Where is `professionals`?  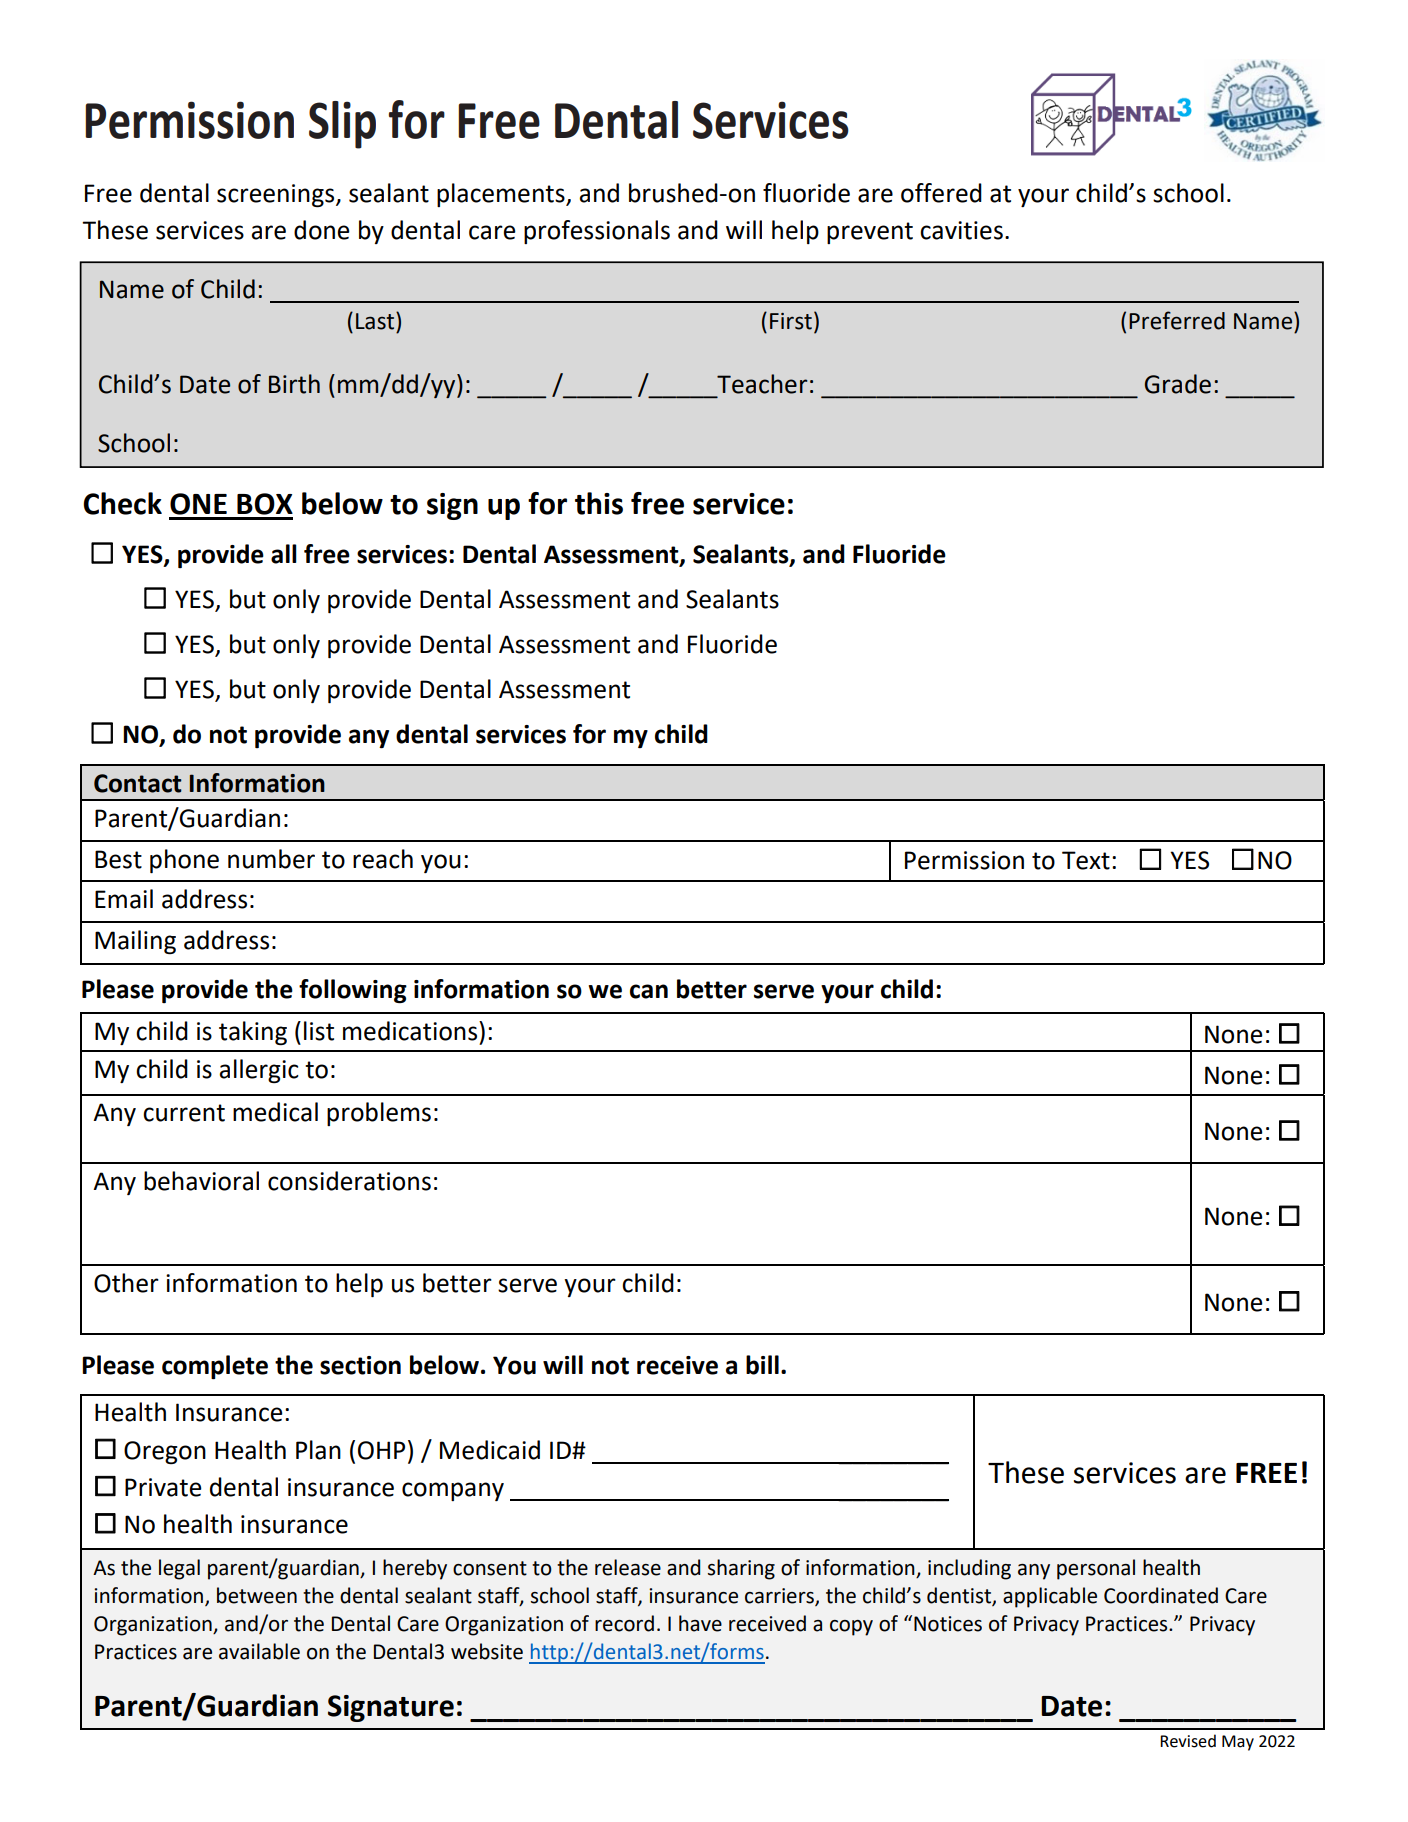
professionals is located at coordinates (597, 232).
